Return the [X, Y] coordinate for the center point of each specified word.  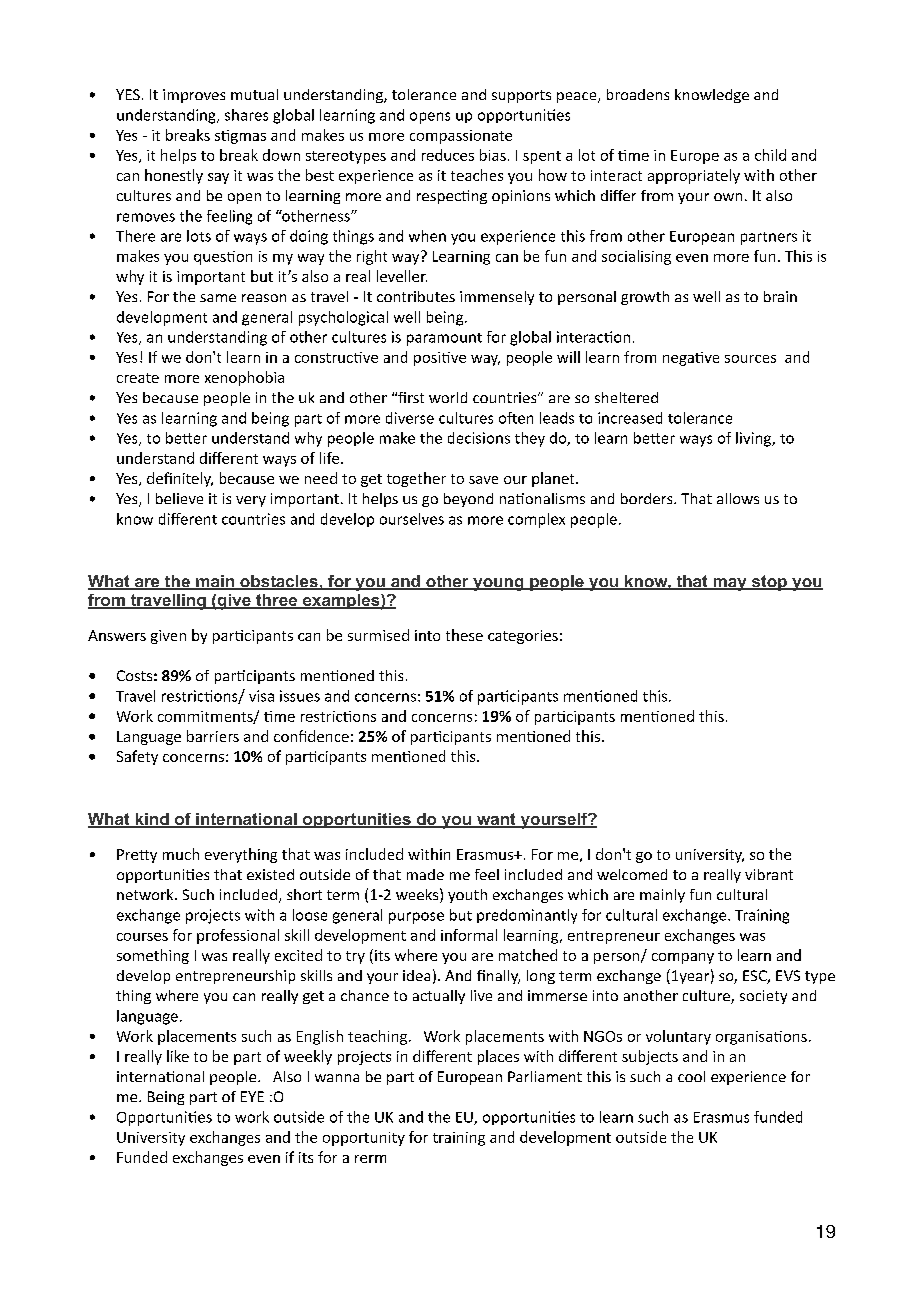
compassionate [461, 137]
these [464, 635]
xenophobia [244, 378]
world [448, 397]
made [425, 874]
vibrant [769, 874]
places [498, 1057]
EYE [252, 1096]
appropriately [694, 176]
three [277, 601]
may [730, 584]
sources [750, 359]
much [181, 854]
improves [194, 96]
